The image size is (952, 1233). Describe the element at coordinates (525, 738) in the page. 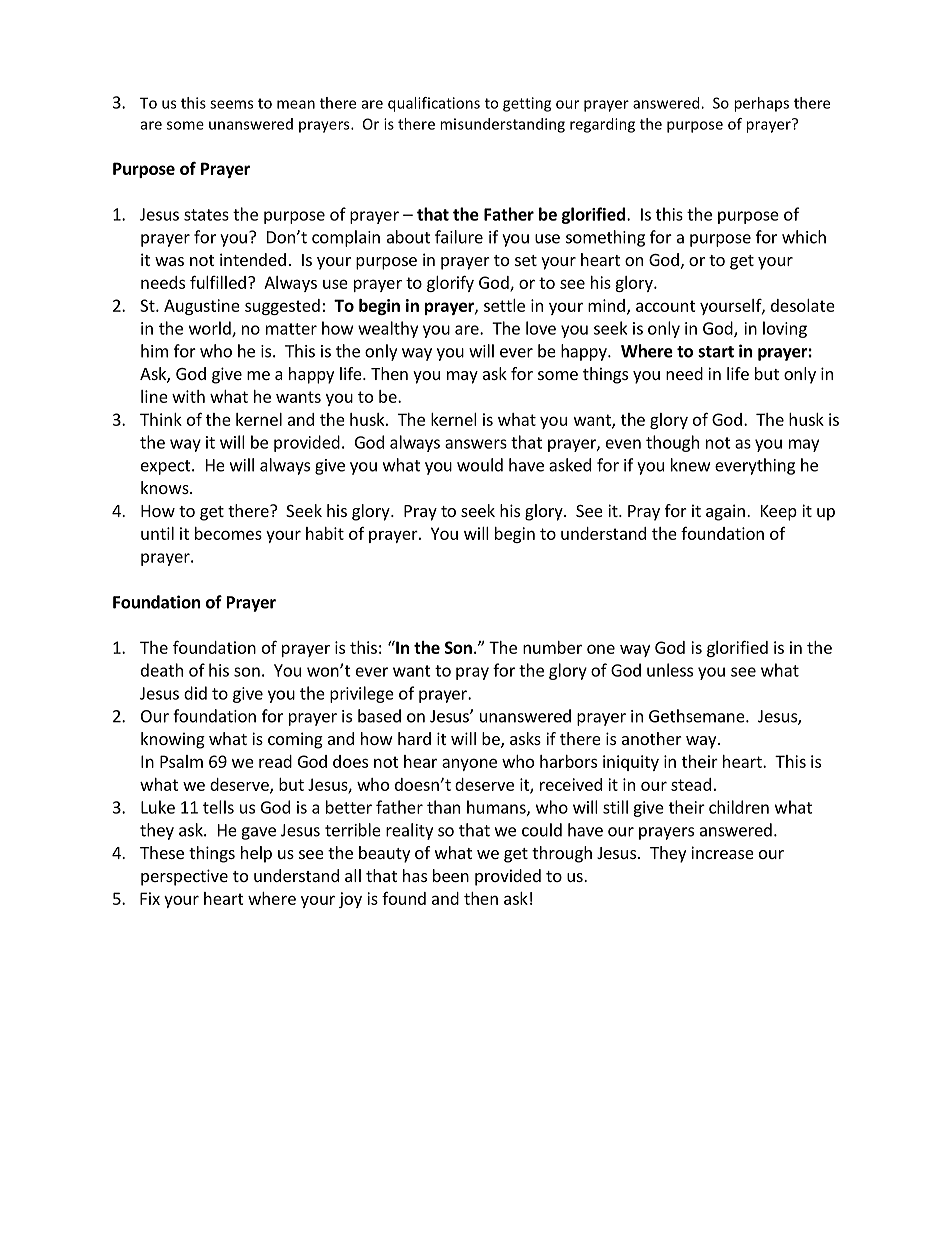

I see `asks` at that location.
